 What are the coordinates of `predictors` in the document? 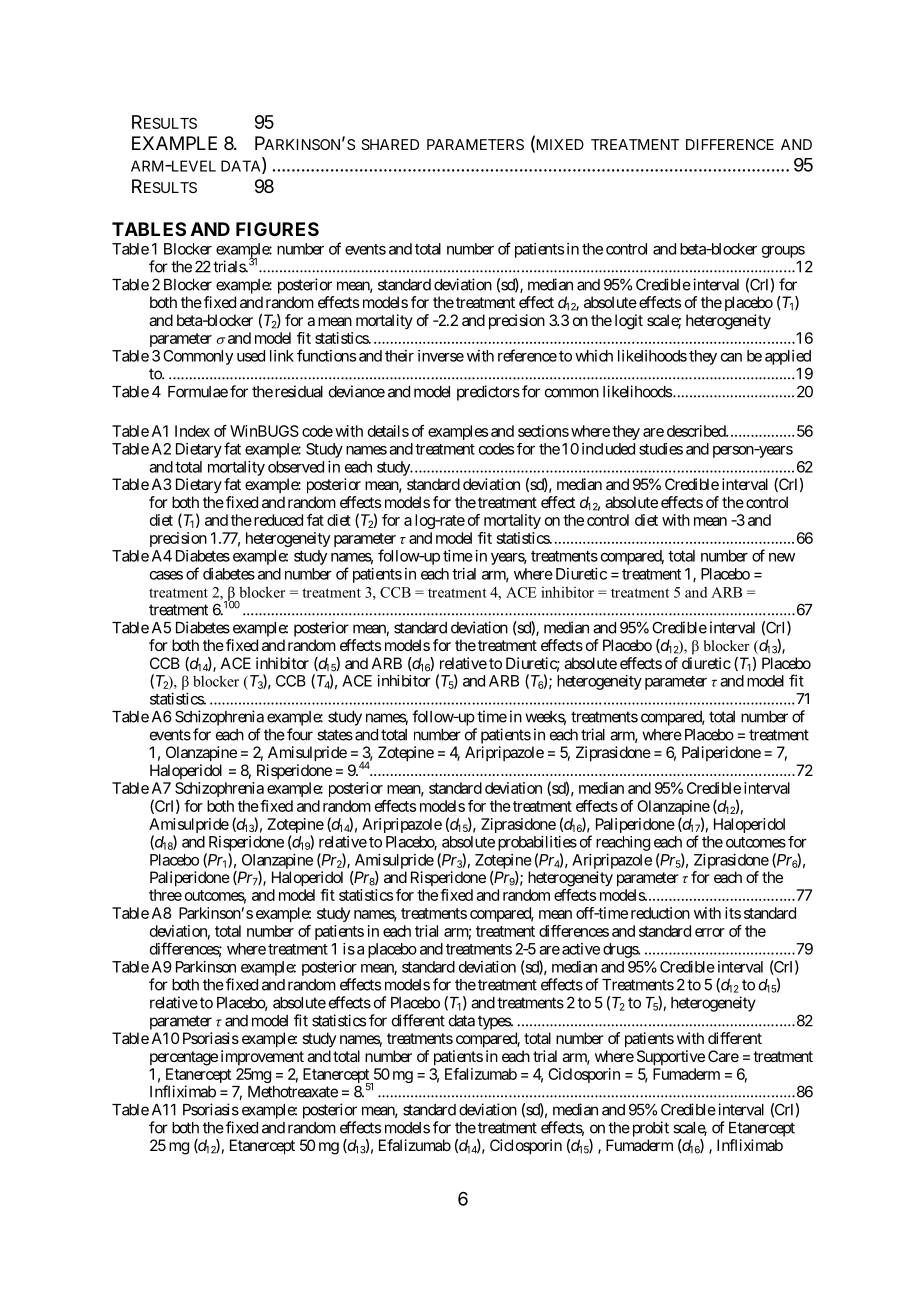 It's located at (488, 393).
